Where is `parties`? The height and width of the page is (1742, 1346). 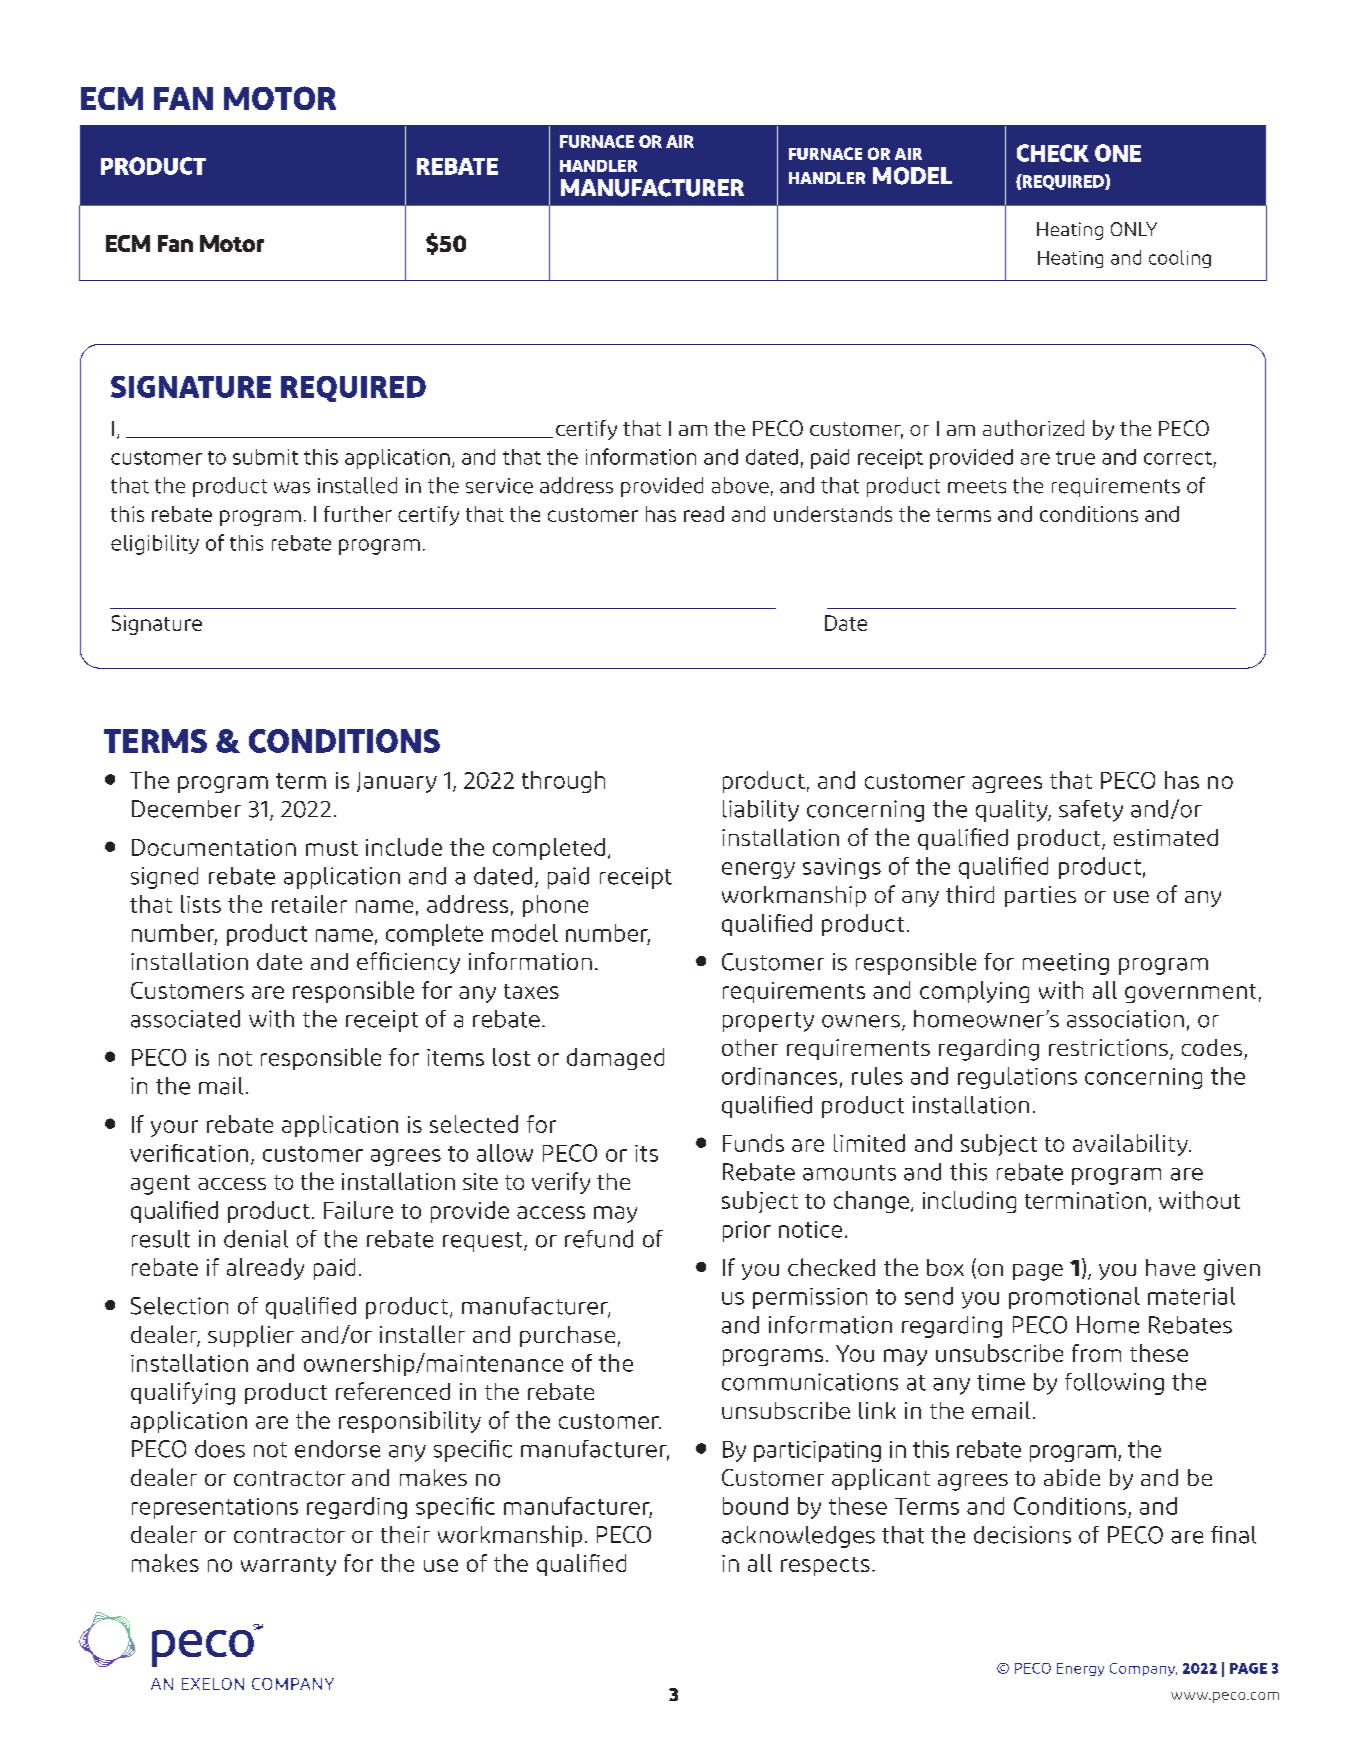
parties is located at coordinates (1040, 896).
